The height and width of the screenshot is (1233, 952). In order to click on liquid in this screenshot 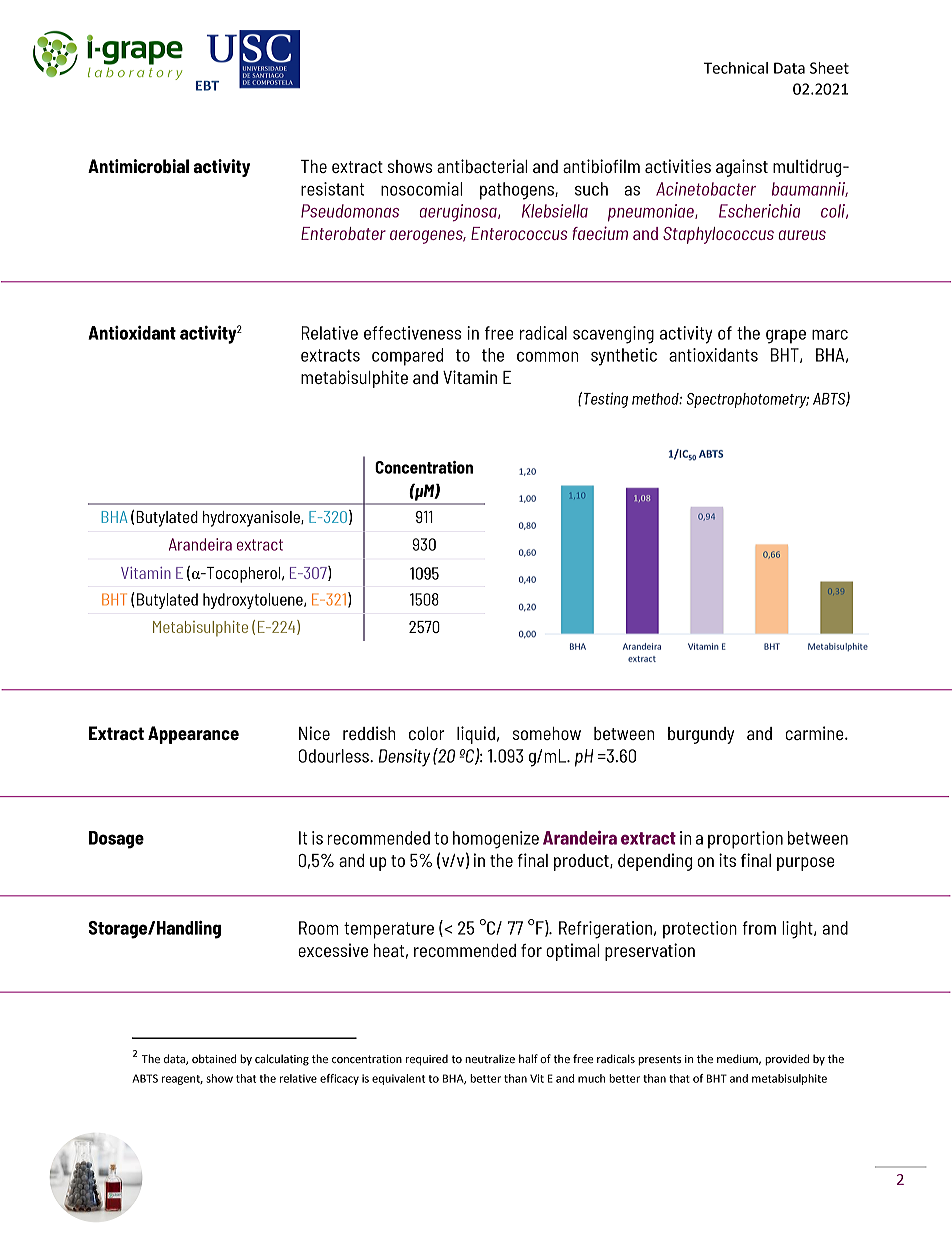, I will do `click(476, 735)`.
